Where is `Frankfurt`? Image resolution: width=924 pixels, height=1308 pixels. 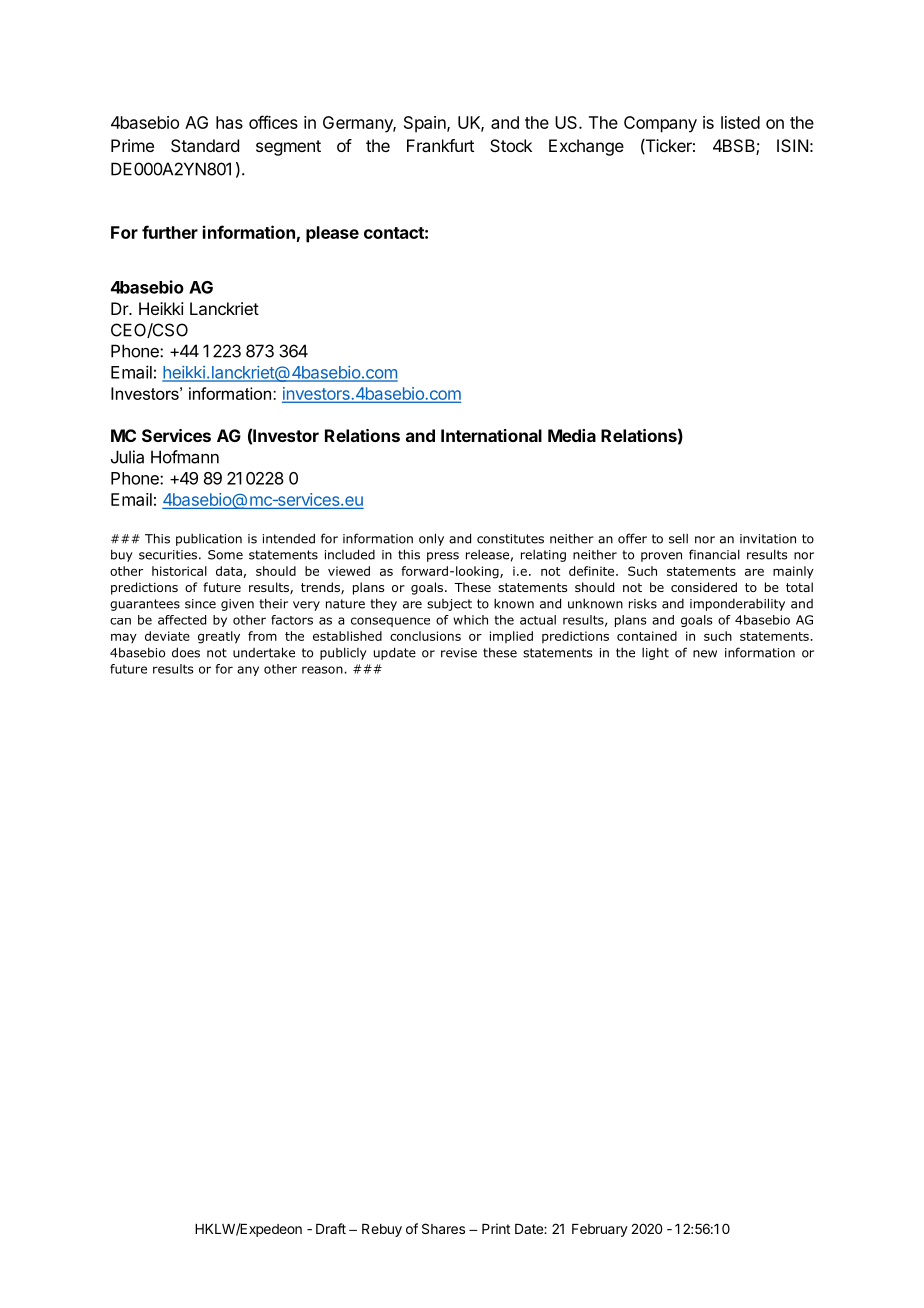 Frankfurt is located at coordinates (440, 145).
